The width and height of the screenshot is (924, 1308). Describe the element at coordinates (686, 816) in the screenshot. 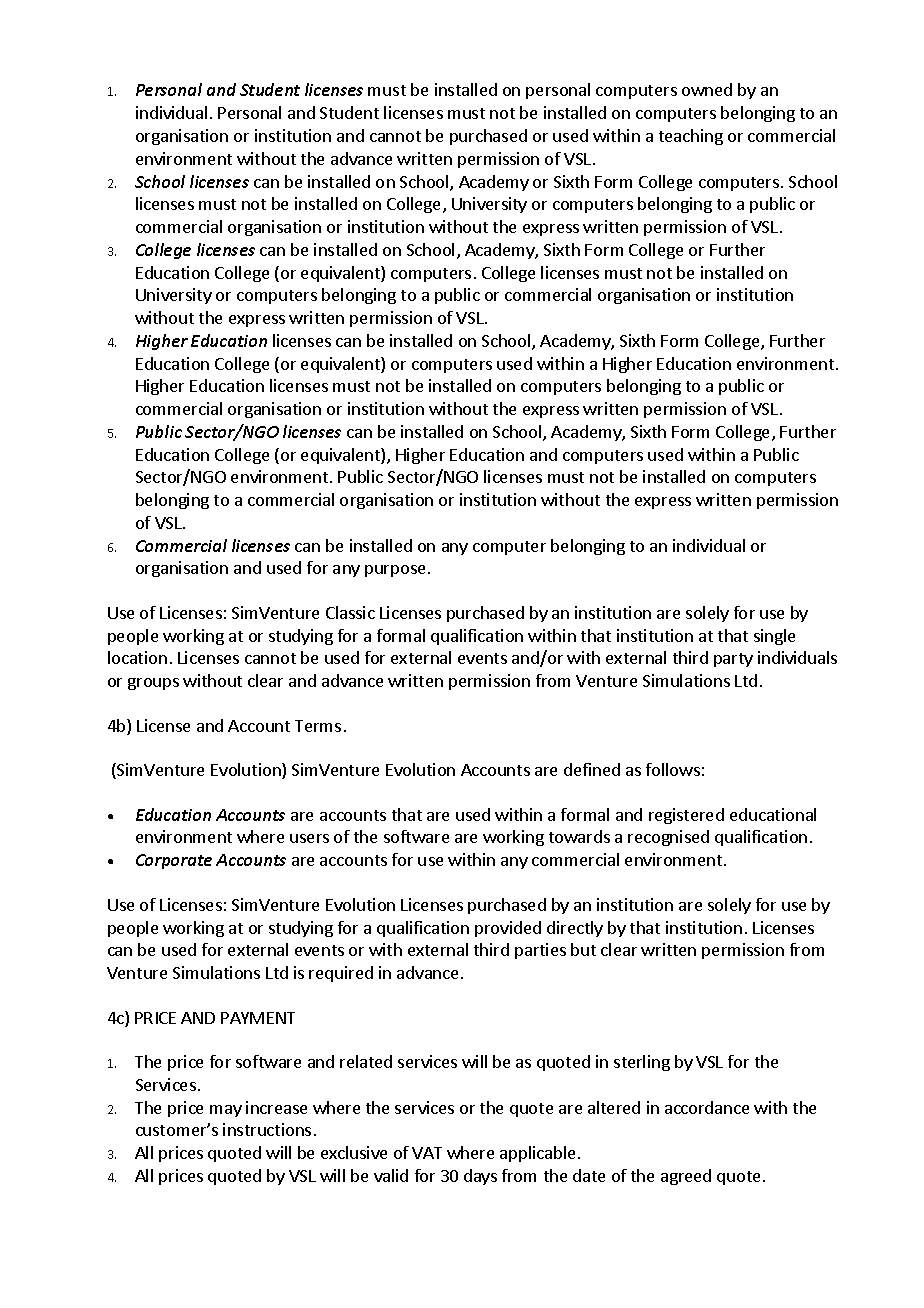

I see `registered` at that location.
